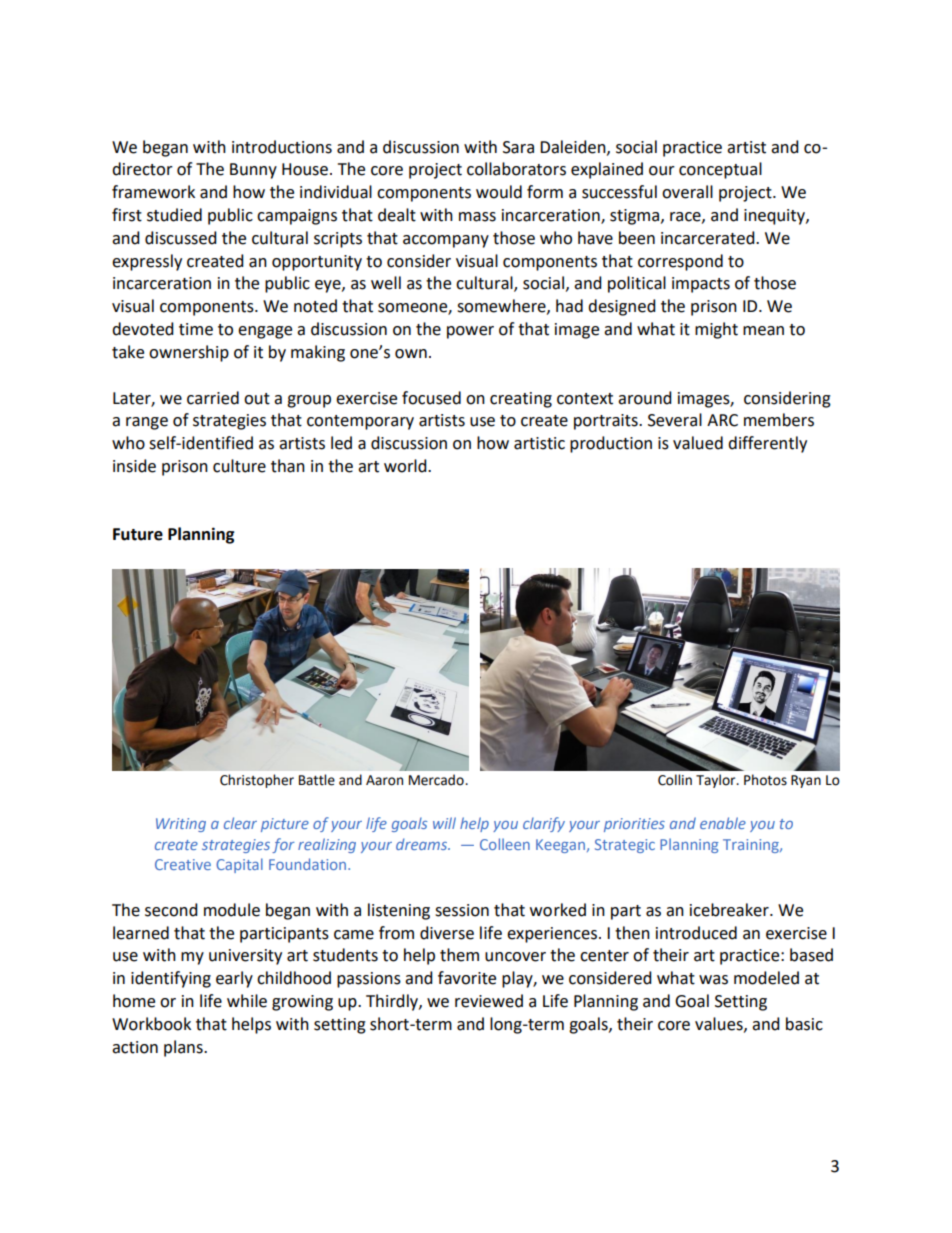 This page has height=1233, width=952. What do you see at coordinates (406, 466) in the page?
I see `world` at bounding box center [406, 466].
